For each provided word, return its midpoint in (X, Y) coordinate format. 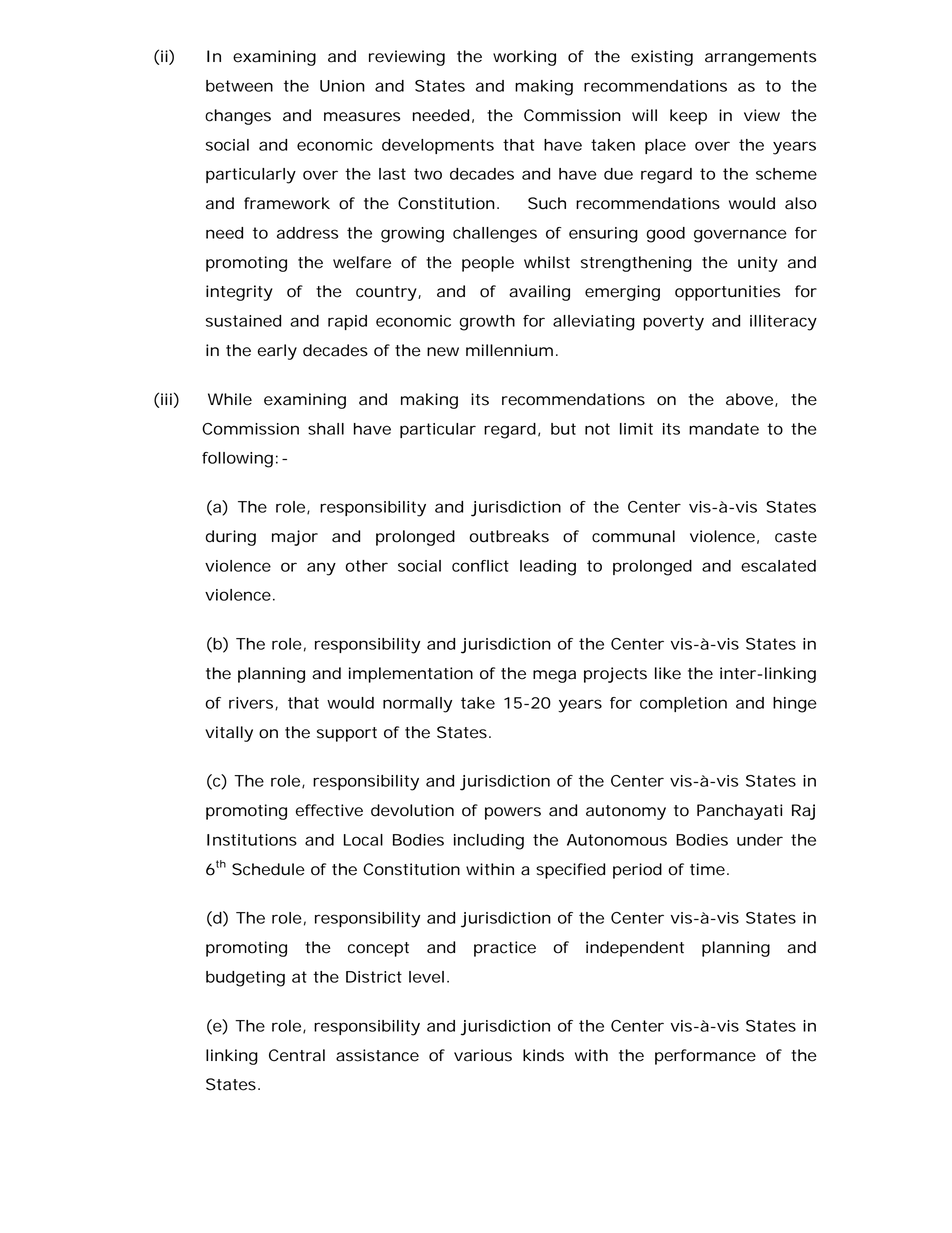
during (231, 538)
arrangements (760, 58)
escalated (778, 566)
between (239, 86)
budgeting (245, 979)
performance (705, 1057)
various (483, 1055)
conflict (480, 566)
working (524, 58)
